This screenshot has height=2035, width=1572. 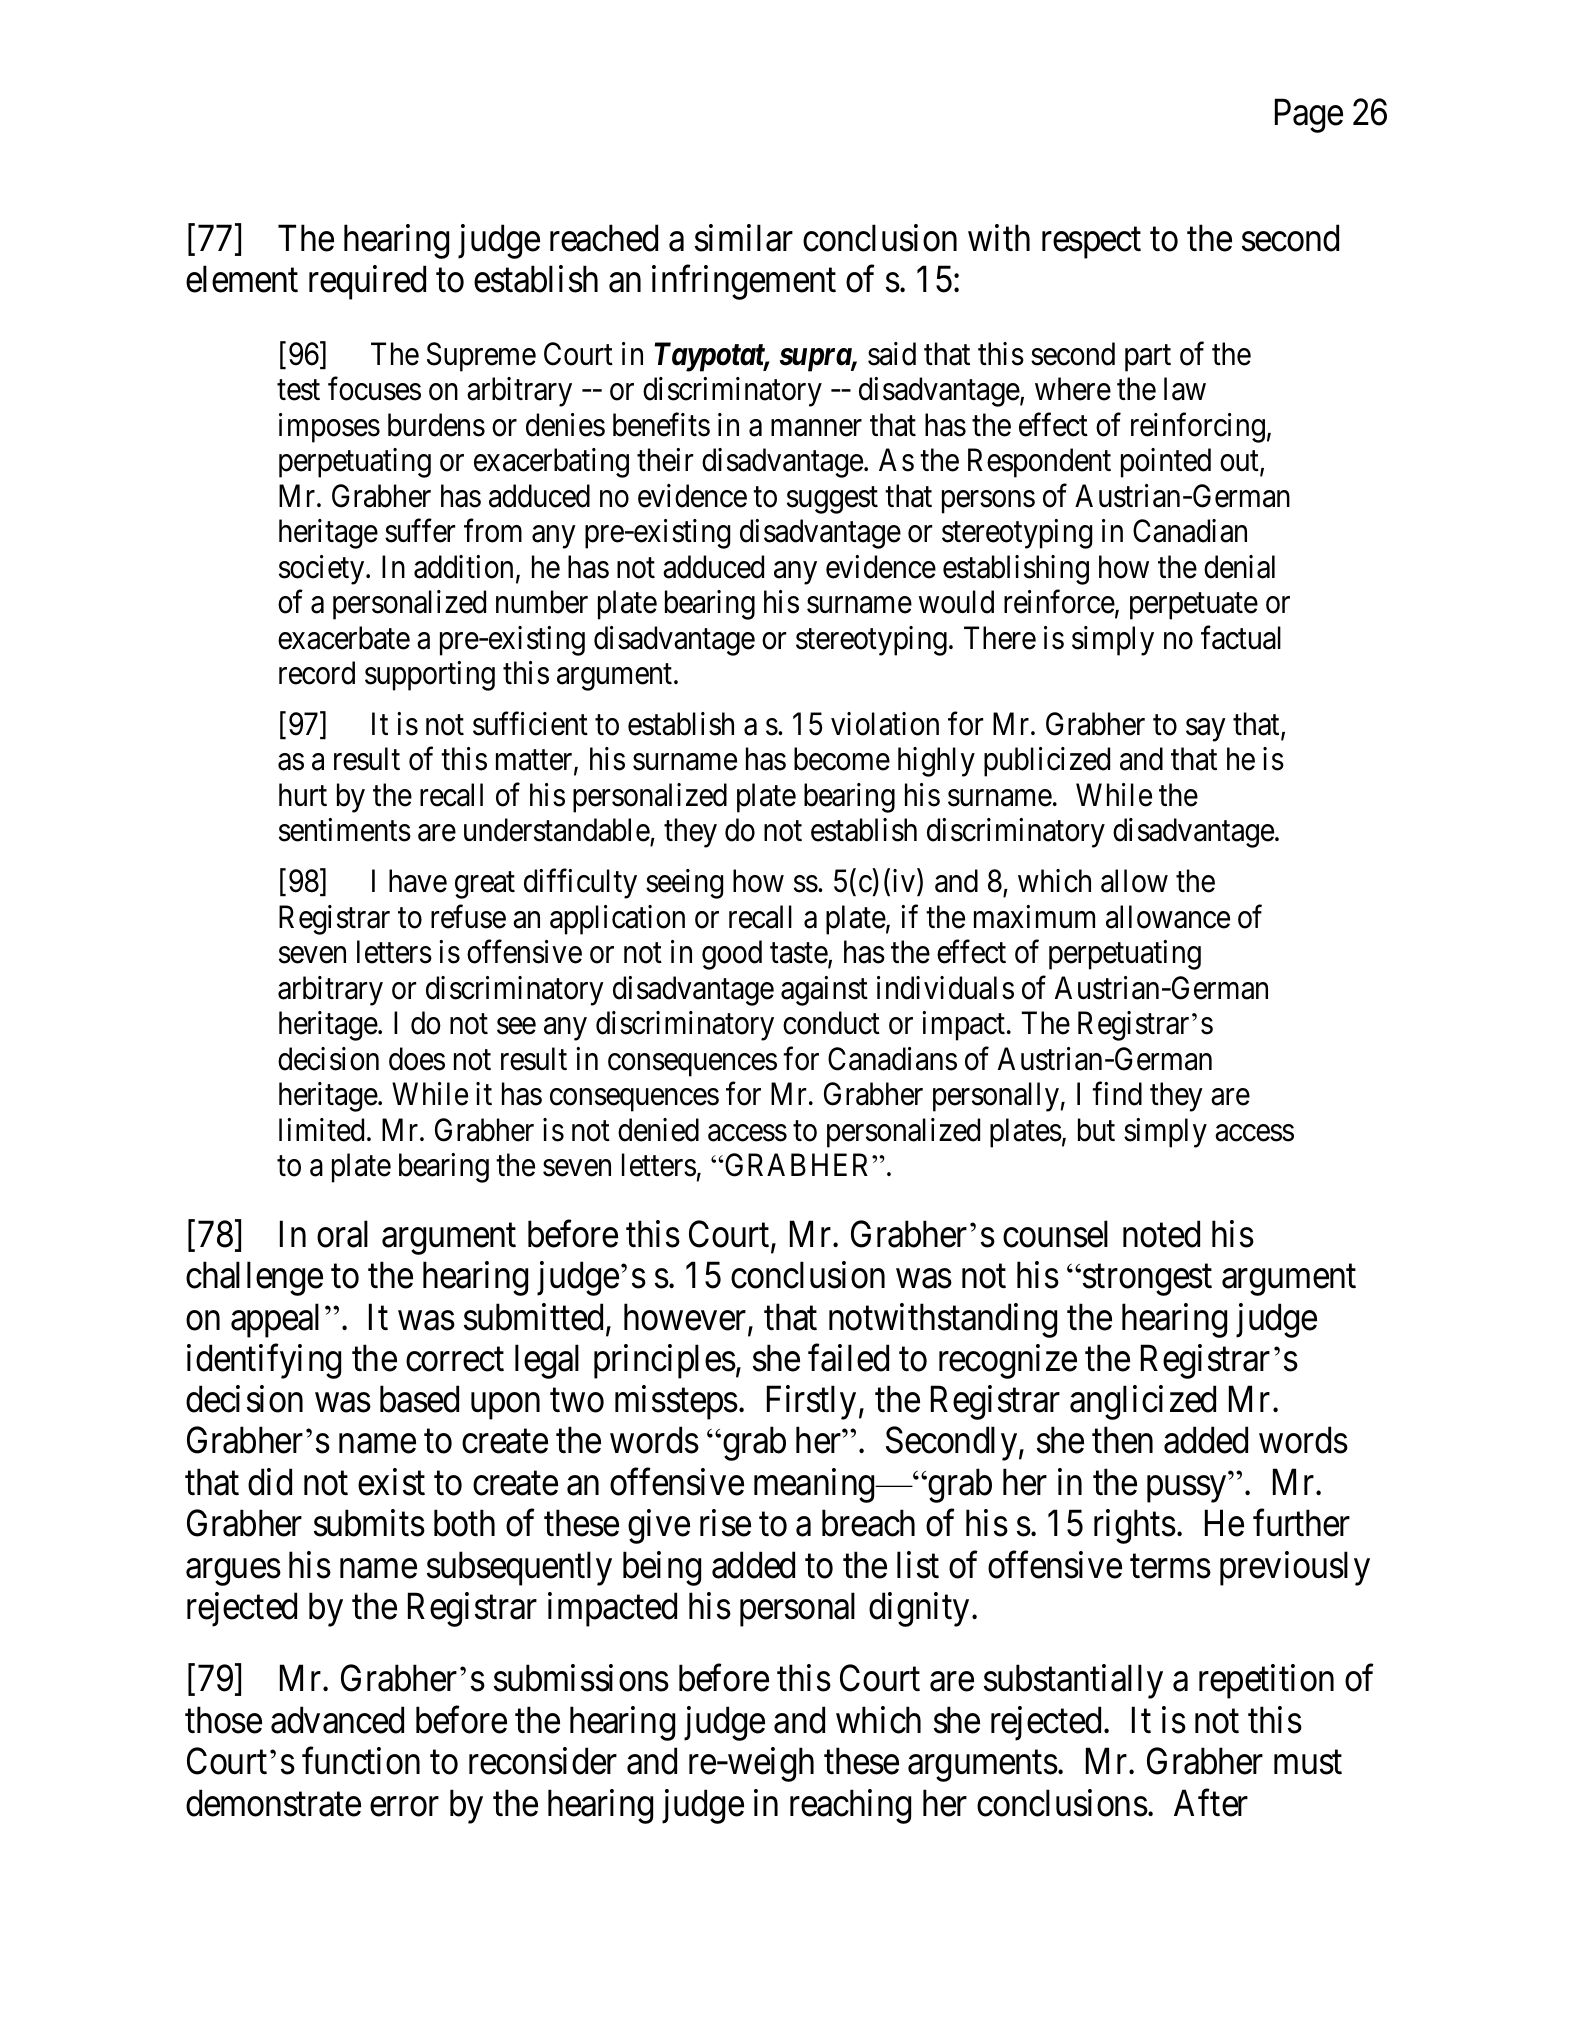 What do you see at coordinates (744, 238) in the screenshot?
I see `similar` at bounding box center [744, 238].
